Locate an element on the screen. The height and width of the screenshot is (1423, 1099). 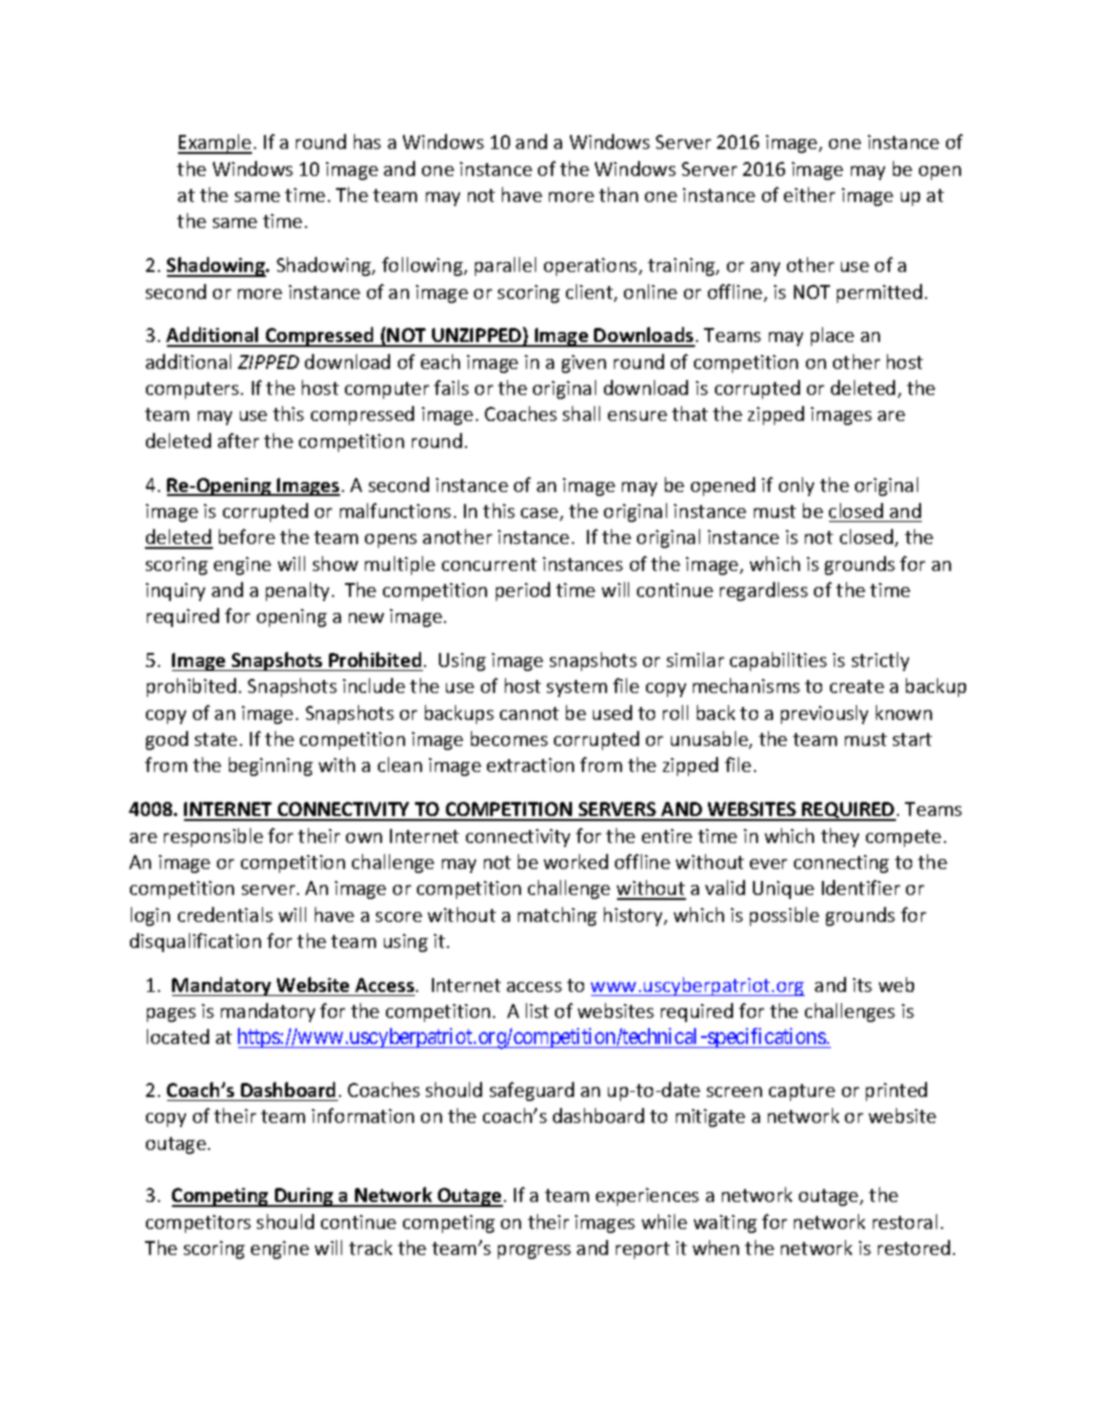
state is located at coordinates (216, 739).
